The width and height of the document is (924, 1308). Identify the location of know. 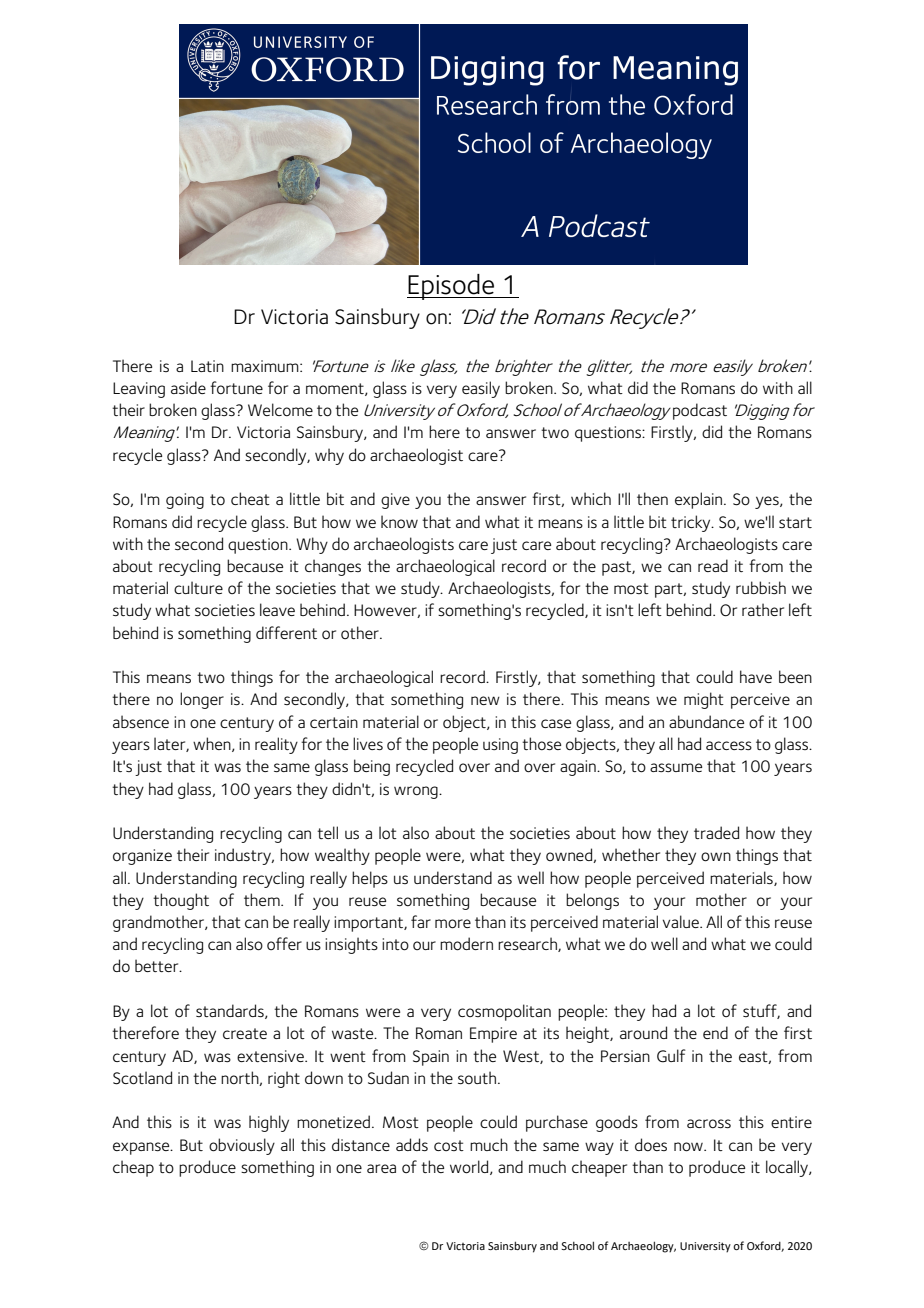
(399, 521).
